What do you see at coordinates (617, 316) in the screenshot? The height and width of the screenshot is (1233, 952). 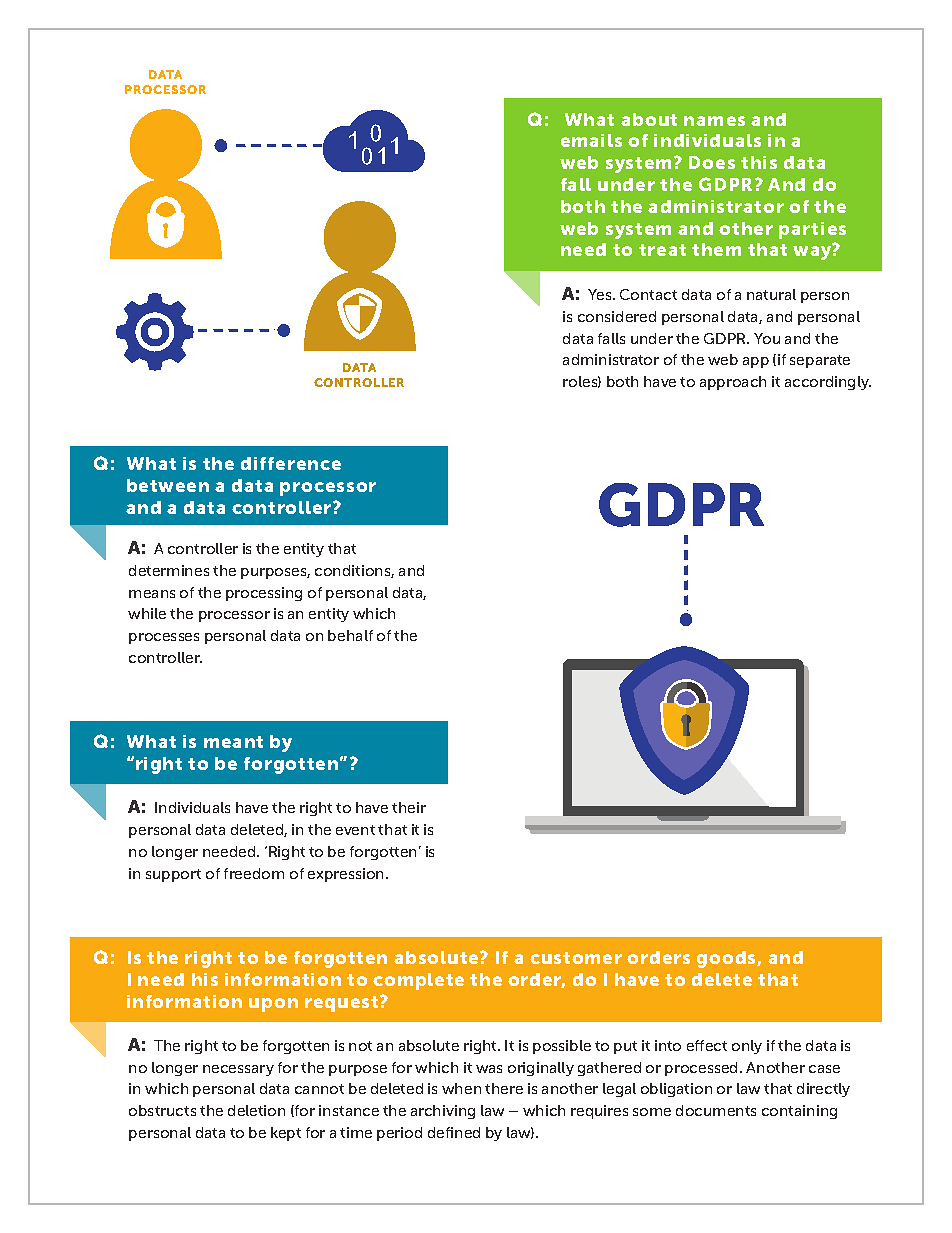 I see `considered` at bounding box center [617, 316].
